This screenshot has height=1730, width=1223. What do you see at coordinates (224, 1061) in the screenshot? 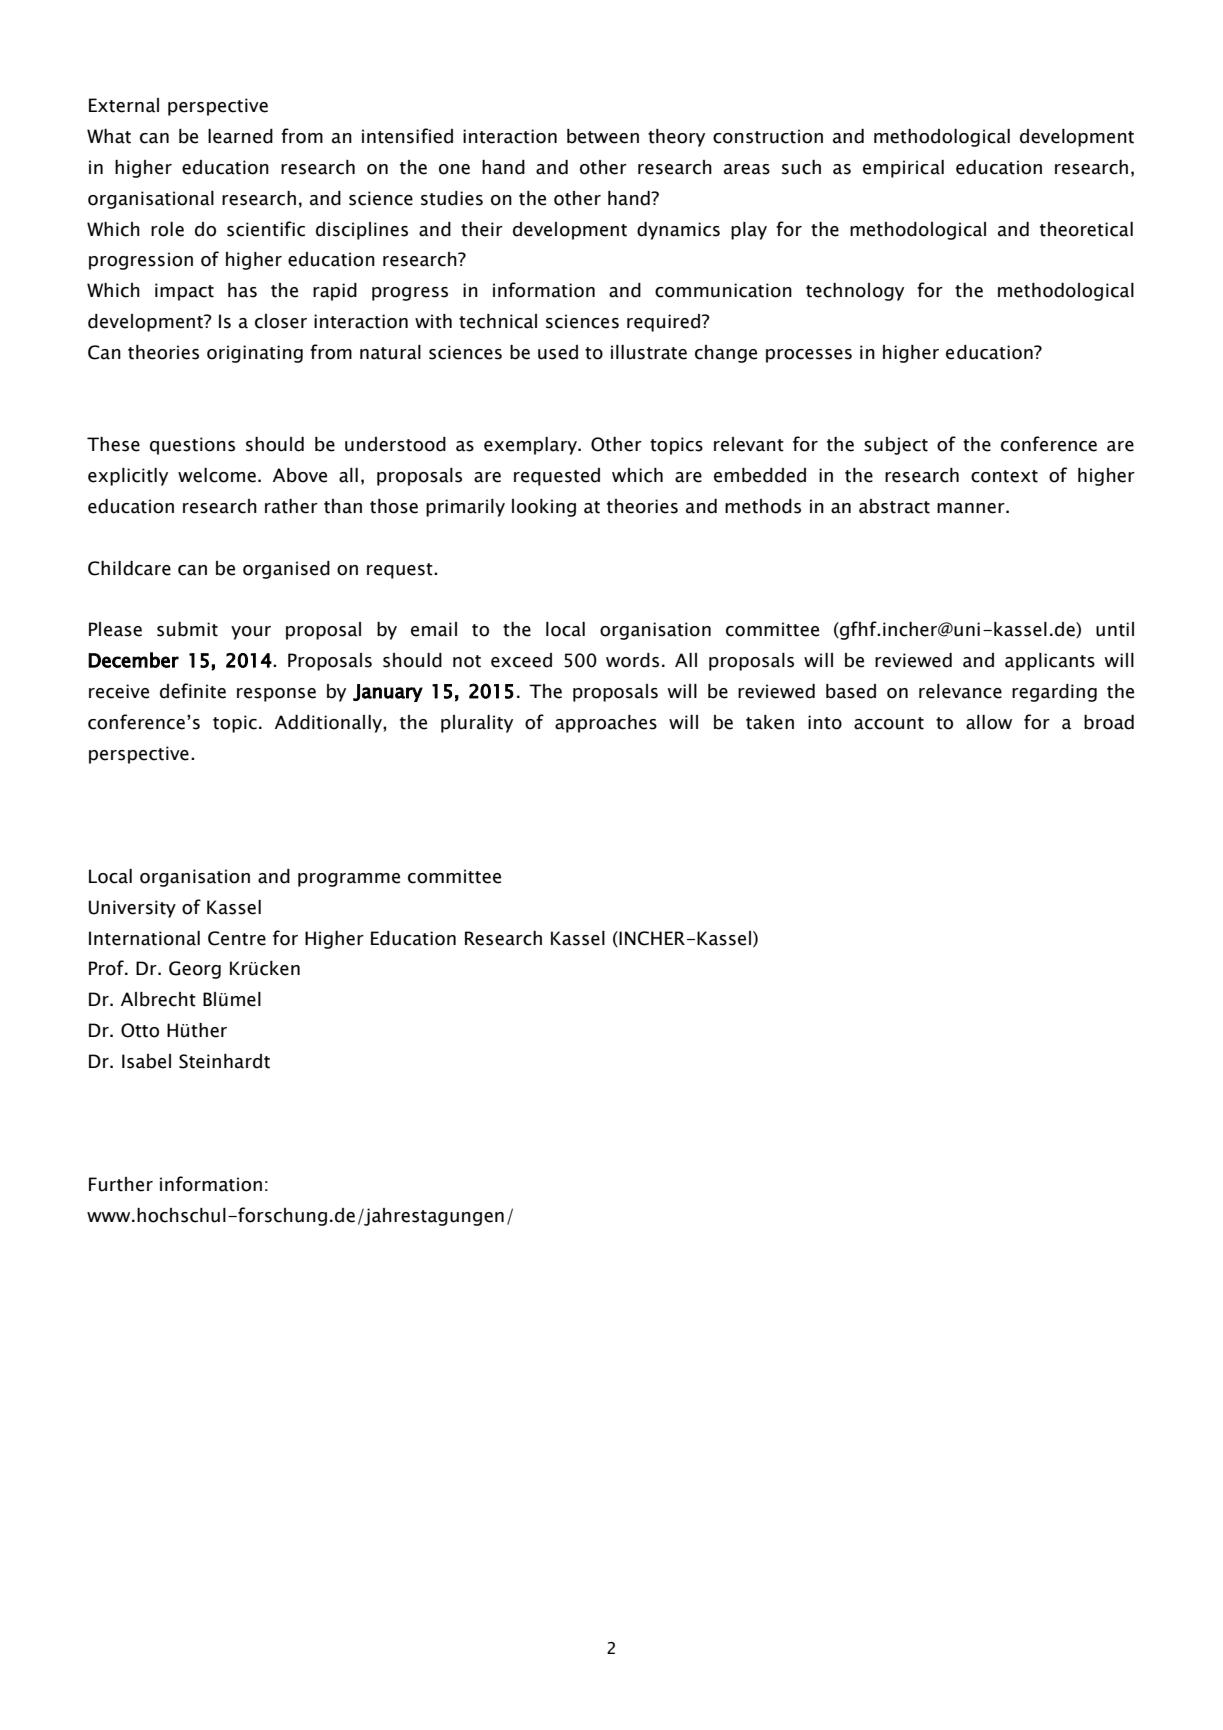
I see `Steinhardt` at bounding box center [224, 1061].
